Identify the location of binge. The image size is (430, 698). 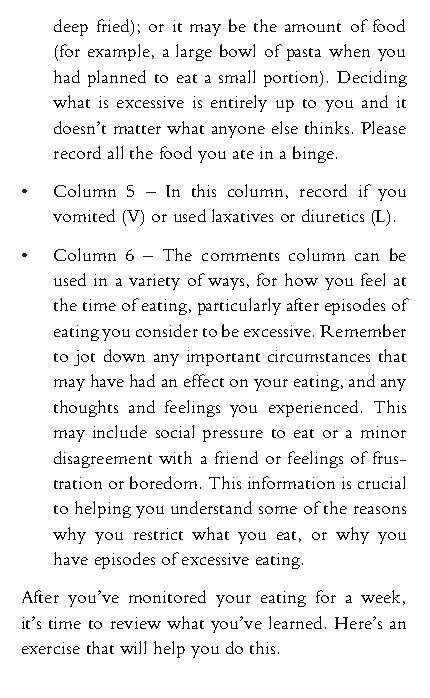
(313, 154).
